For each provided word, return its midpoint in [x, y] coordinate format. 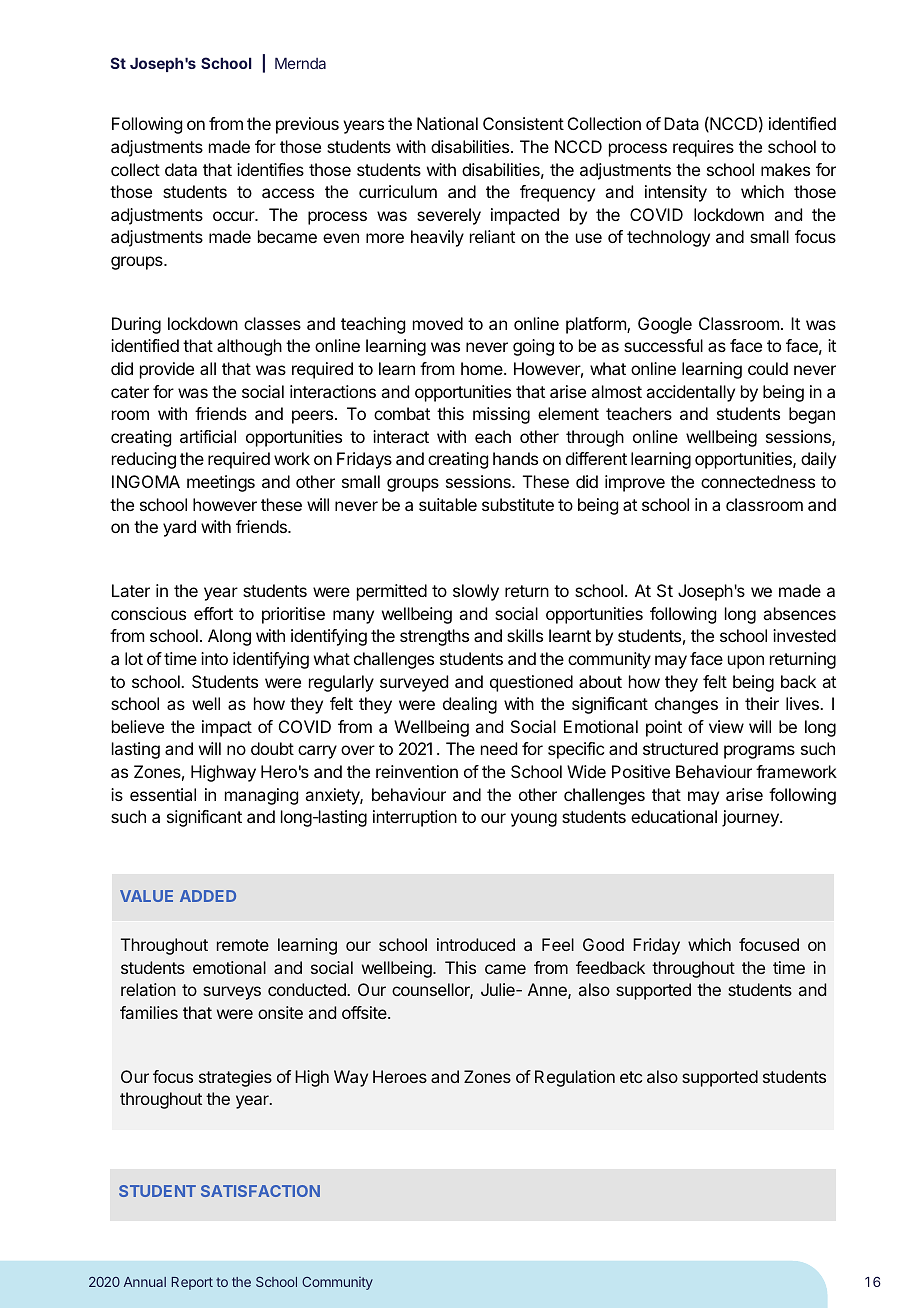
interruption [415, 818]
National [447, 123]
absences [799, 613]
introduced [476, 944]
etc [631, 1077]
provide [167, 370]
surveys [232, 993]
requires [703, 148]
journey [751, 818]
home [483, 368]
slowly [476, 592]
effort [213, 613]
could [768, 368]
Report [192, 1283]
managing [261, 796]
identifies [270, 169]
